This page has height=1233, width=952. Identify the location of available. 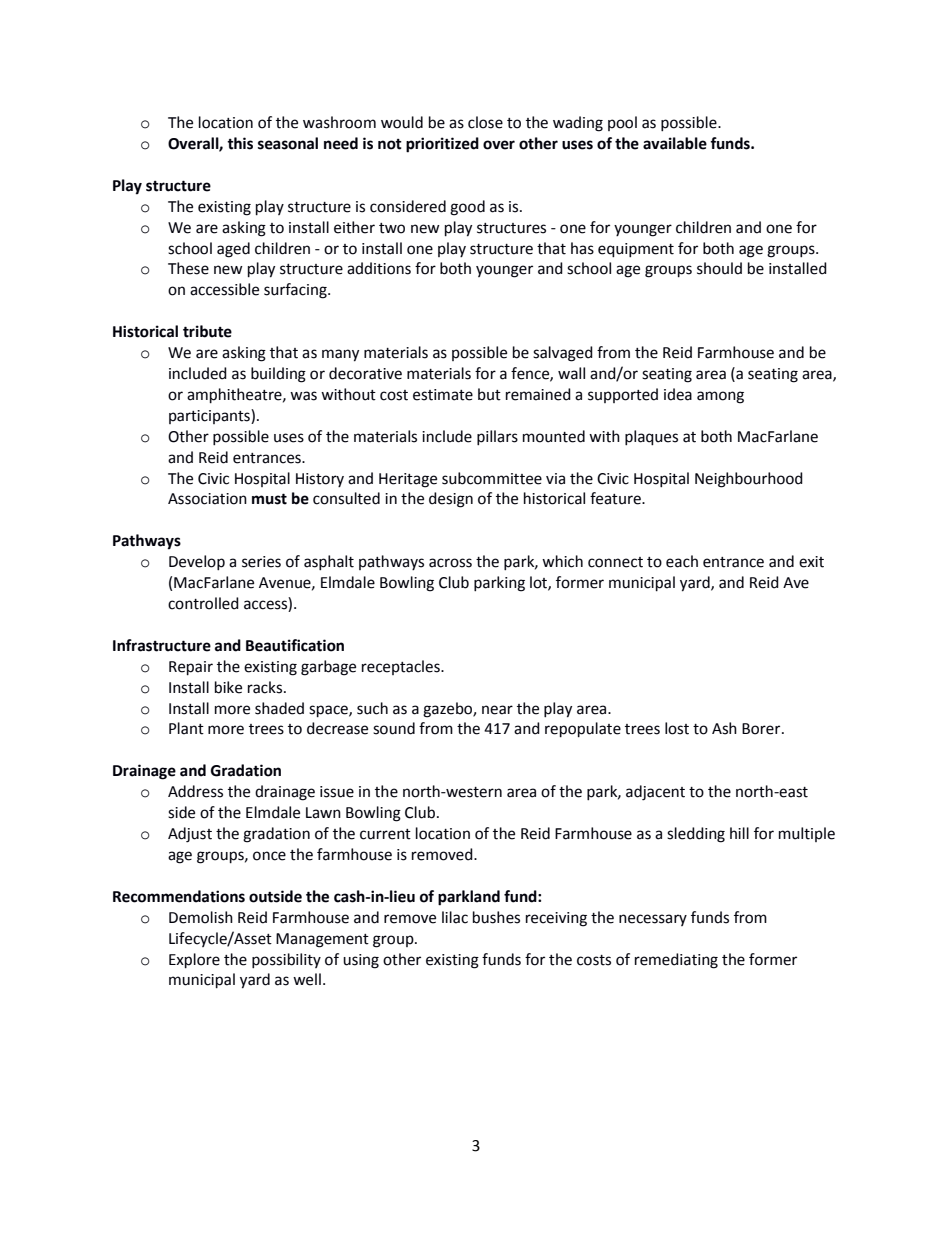
(675, 143).
